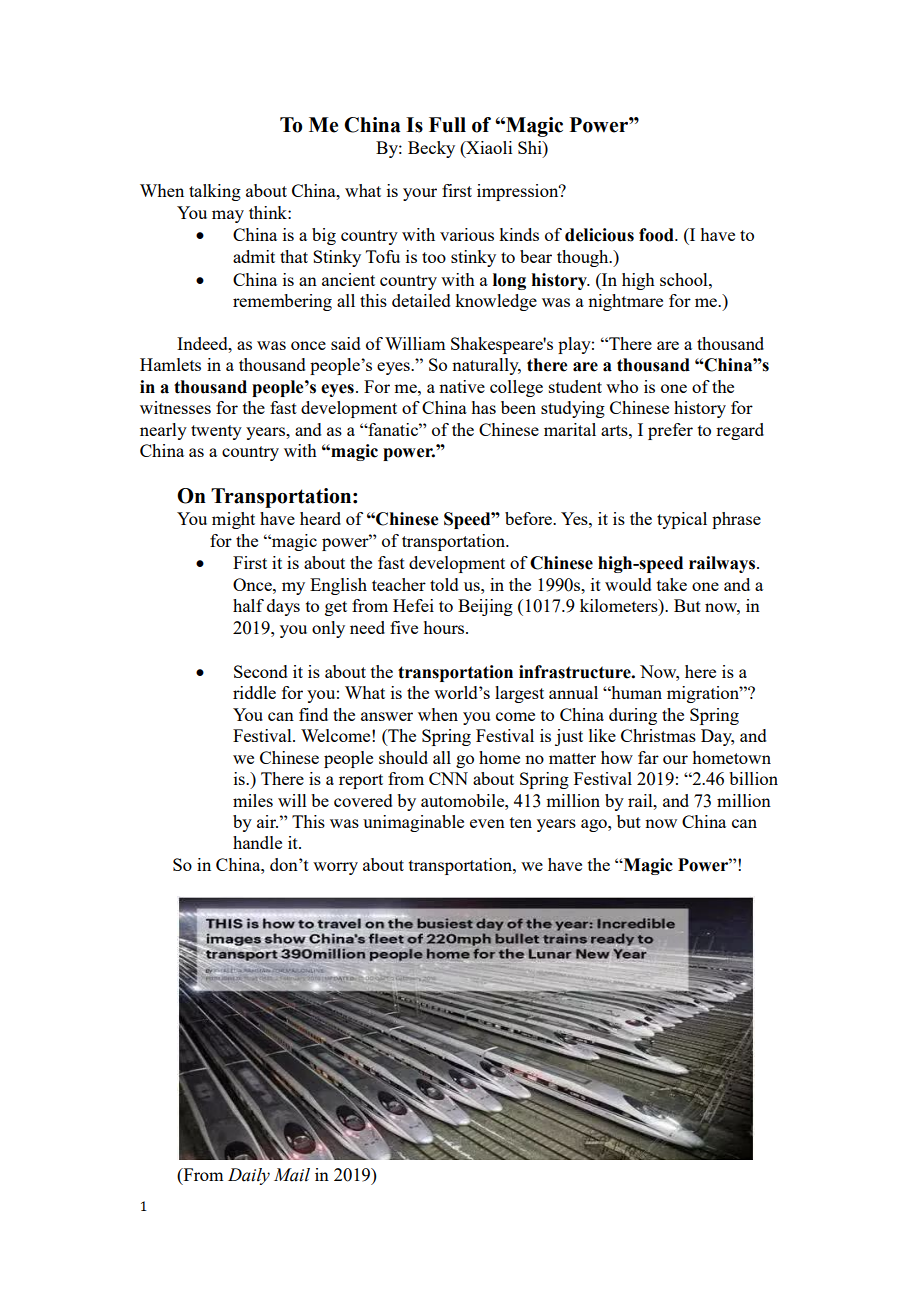  I want to click on typical, so click(682, 520).
